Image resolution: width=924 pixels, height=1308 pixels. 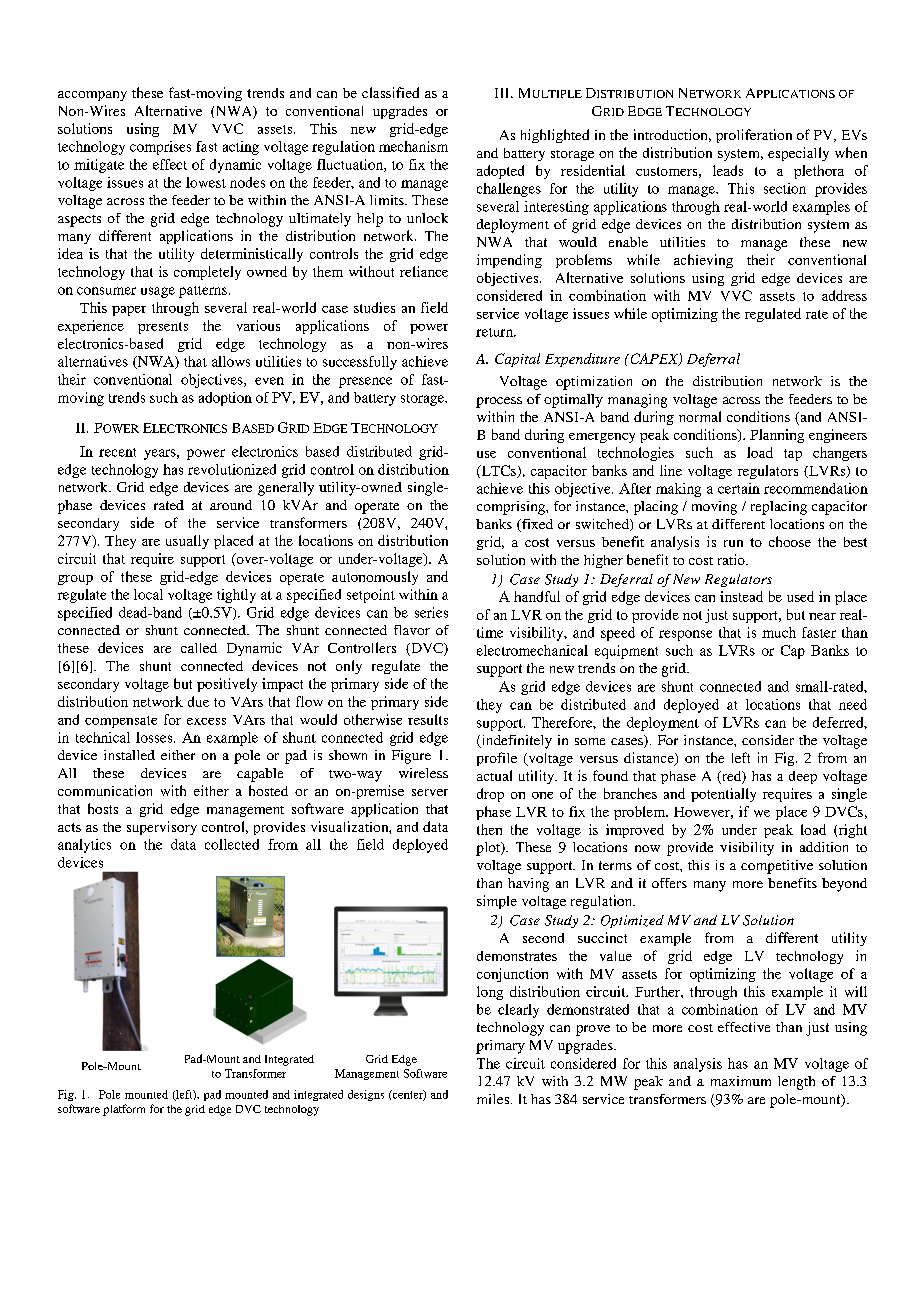 I want to click on return, so click(x=495, y=332).
